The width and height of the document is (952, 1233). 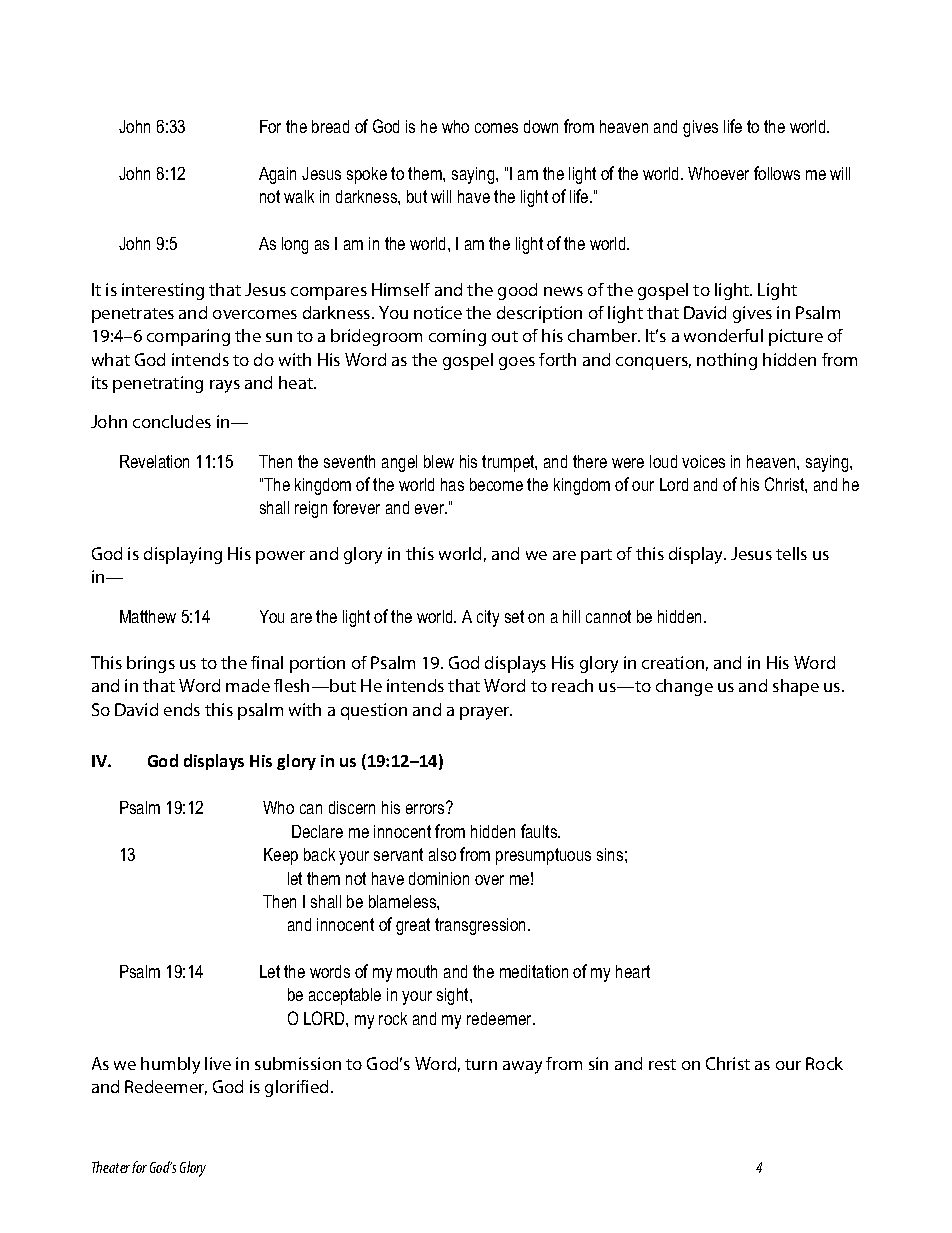 What do you see at coordinates (488, 618) in the document?
I see `city` at bounding box center [488, 618].
